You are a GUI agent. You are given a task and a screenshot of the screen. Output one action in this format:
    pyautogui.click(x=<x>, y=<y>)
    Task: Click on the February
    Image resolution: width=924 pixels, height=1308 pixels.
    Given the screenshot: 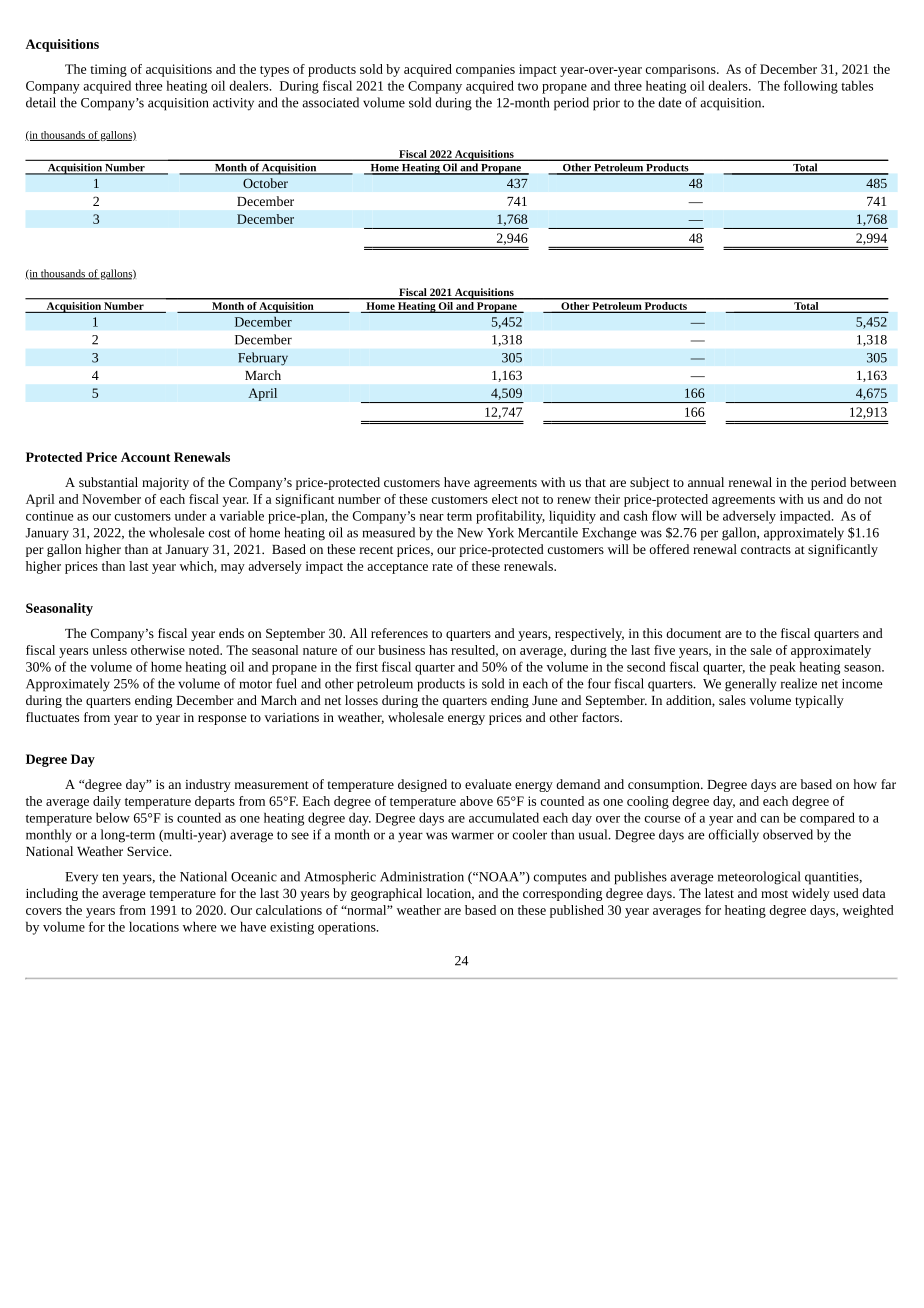 What is the action you would take?
    pyautogui.click(x=263, y=359)
